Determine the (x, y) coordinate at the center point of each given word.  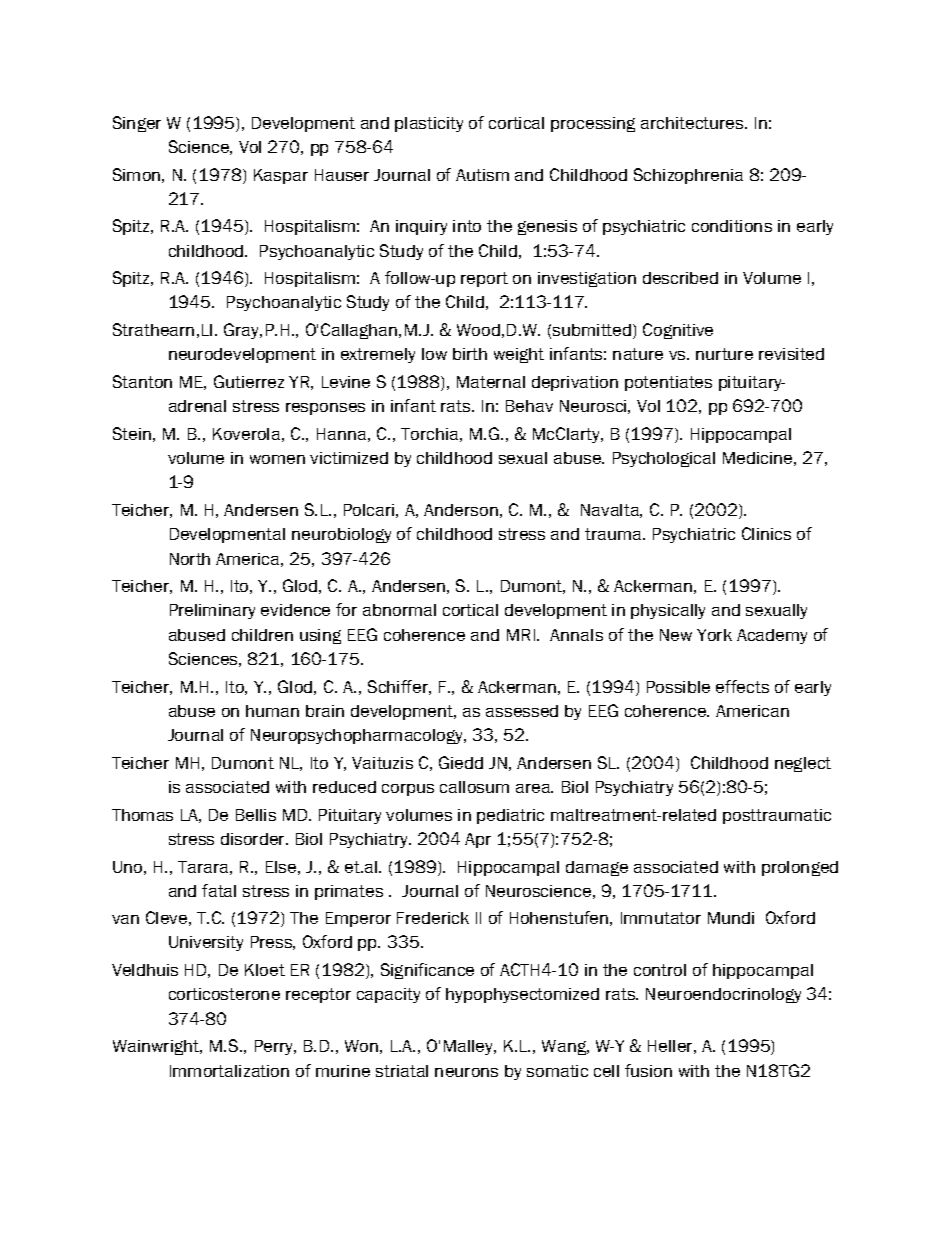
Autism (482, 175)
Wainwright (157, 1047)
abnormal (399, 610)
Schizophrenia (688, 176)
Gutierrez (249, 381)
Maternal (491, 382)
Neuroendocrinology (723, 995)
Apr (478, 840)
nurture (724, 354)
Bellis (256, 815)
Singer (137, 124)
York (714, 635)
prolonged (800, 868)
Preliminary (212, 611)
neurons (466, 1072)
